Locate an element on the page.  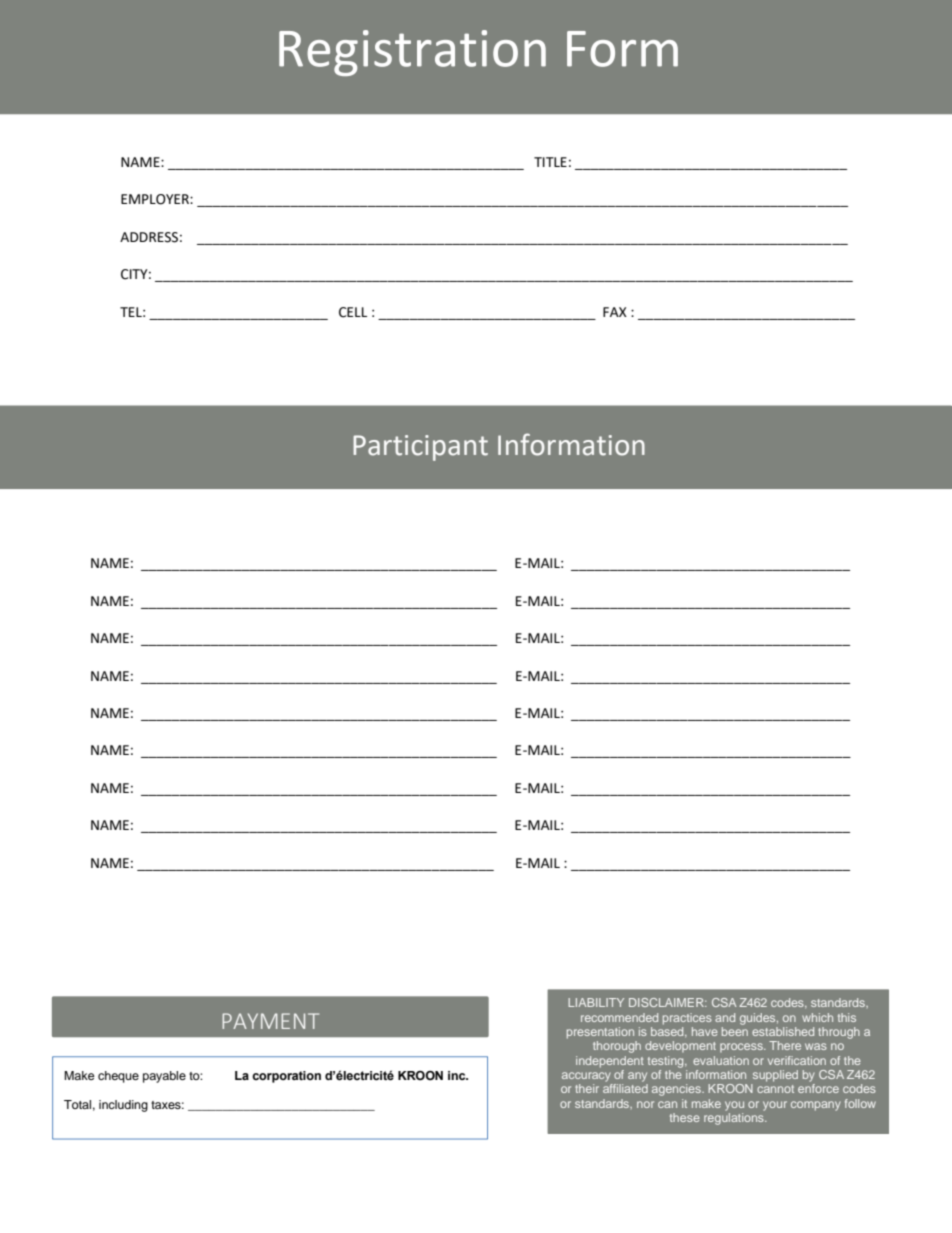
LIABILITY is located at coordinates (596, 1002).
